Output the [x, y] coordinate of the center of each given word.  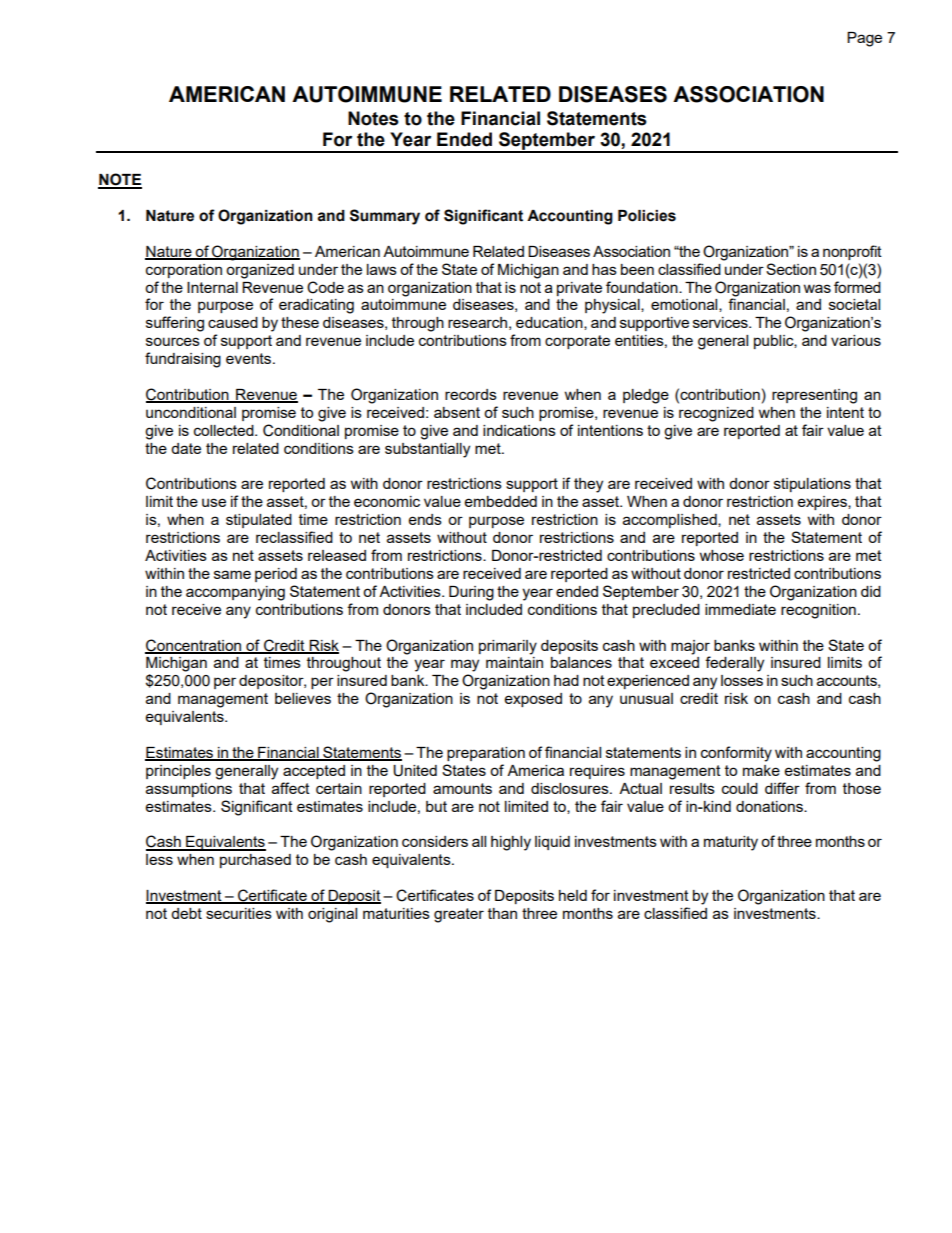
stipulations [812, 485]
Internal [212, 287]
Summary [385, 217]
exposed [533, 700]
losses [742, 680]
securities [239, 913]
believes [303, 698]
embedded [501, 501]
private [579, 289]
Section [791, 269]
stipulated [259, 521]
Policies [647, 216]
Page [864, 39]
